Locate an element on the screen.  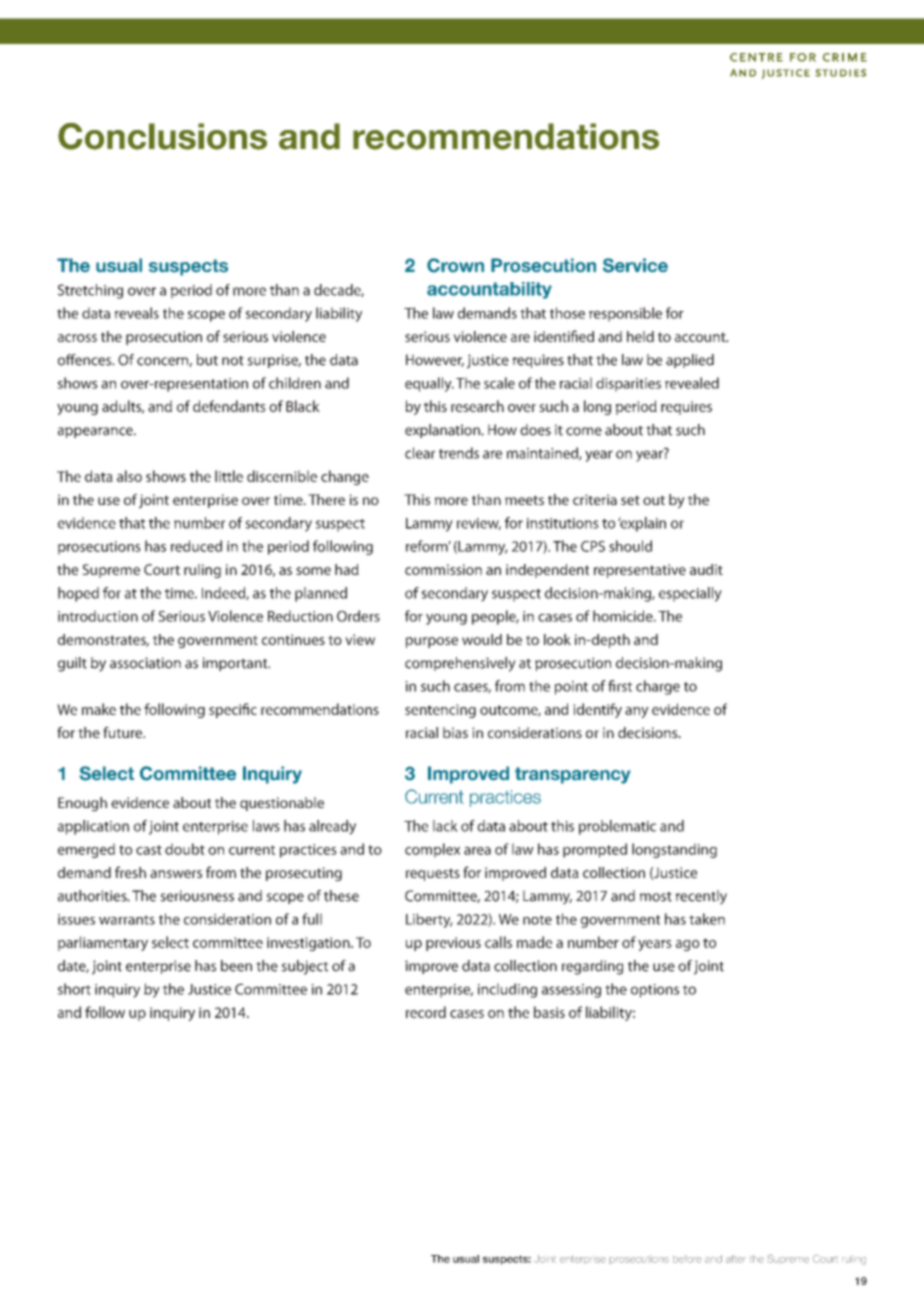
charge is located at coordinates (658, 687).
